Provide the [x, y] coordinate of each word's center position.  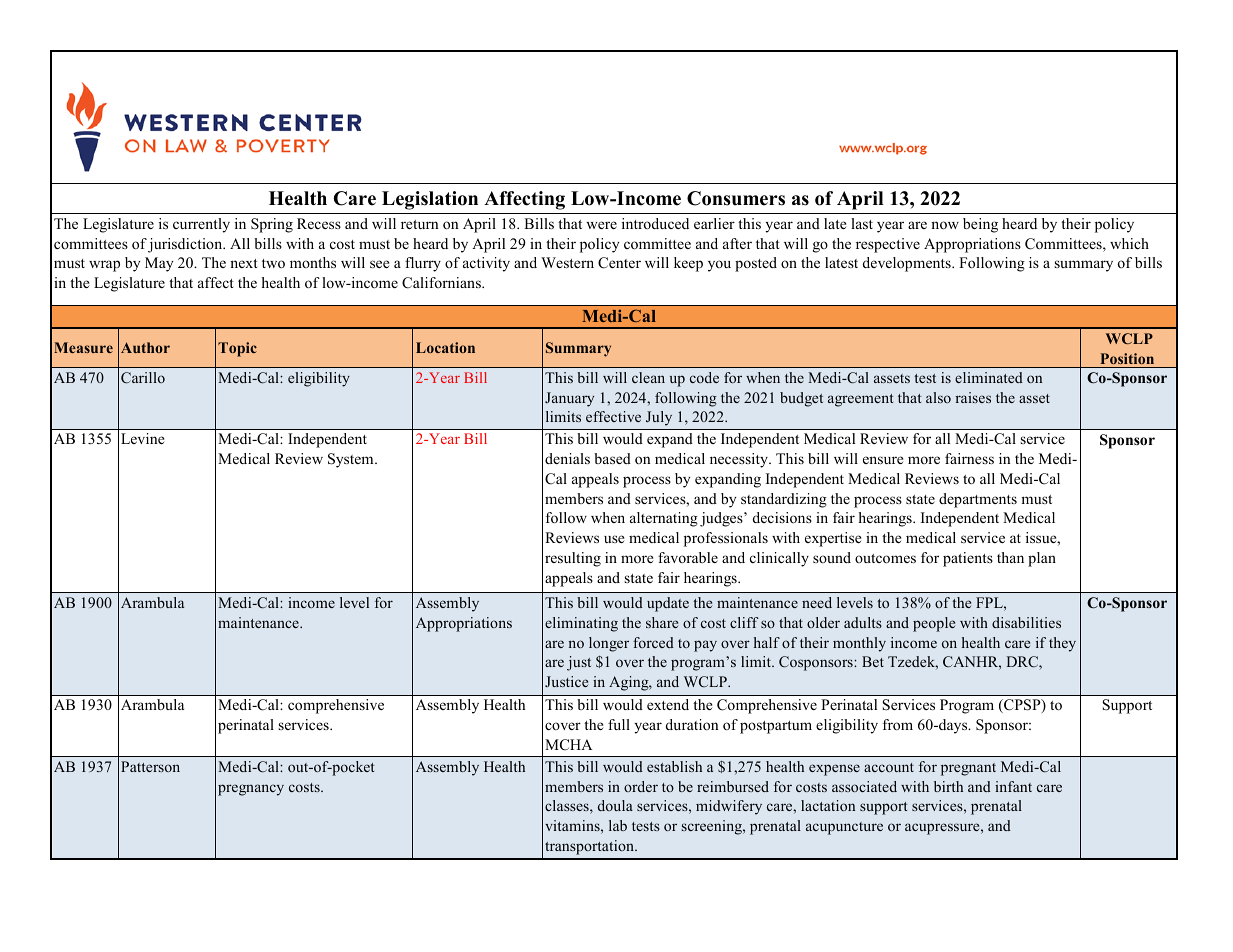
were [601, 225]
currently [201, 225]
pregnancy [251, 790]
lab [618, 825]
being [980, 225]
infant [1013, 786]
